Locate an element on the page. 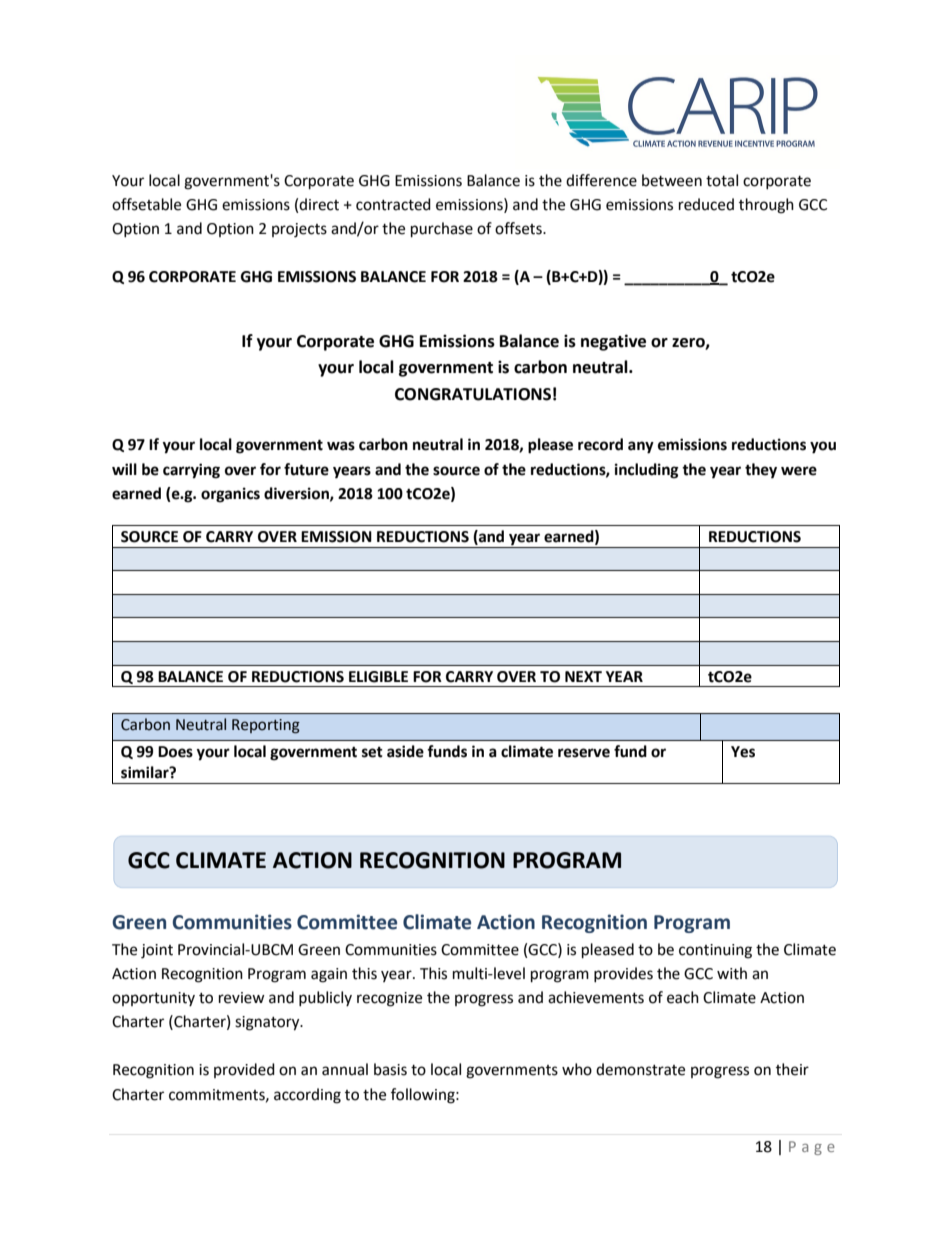 The height and width of the document is (1233, 952). aside is located at coordinates (405, 751).
